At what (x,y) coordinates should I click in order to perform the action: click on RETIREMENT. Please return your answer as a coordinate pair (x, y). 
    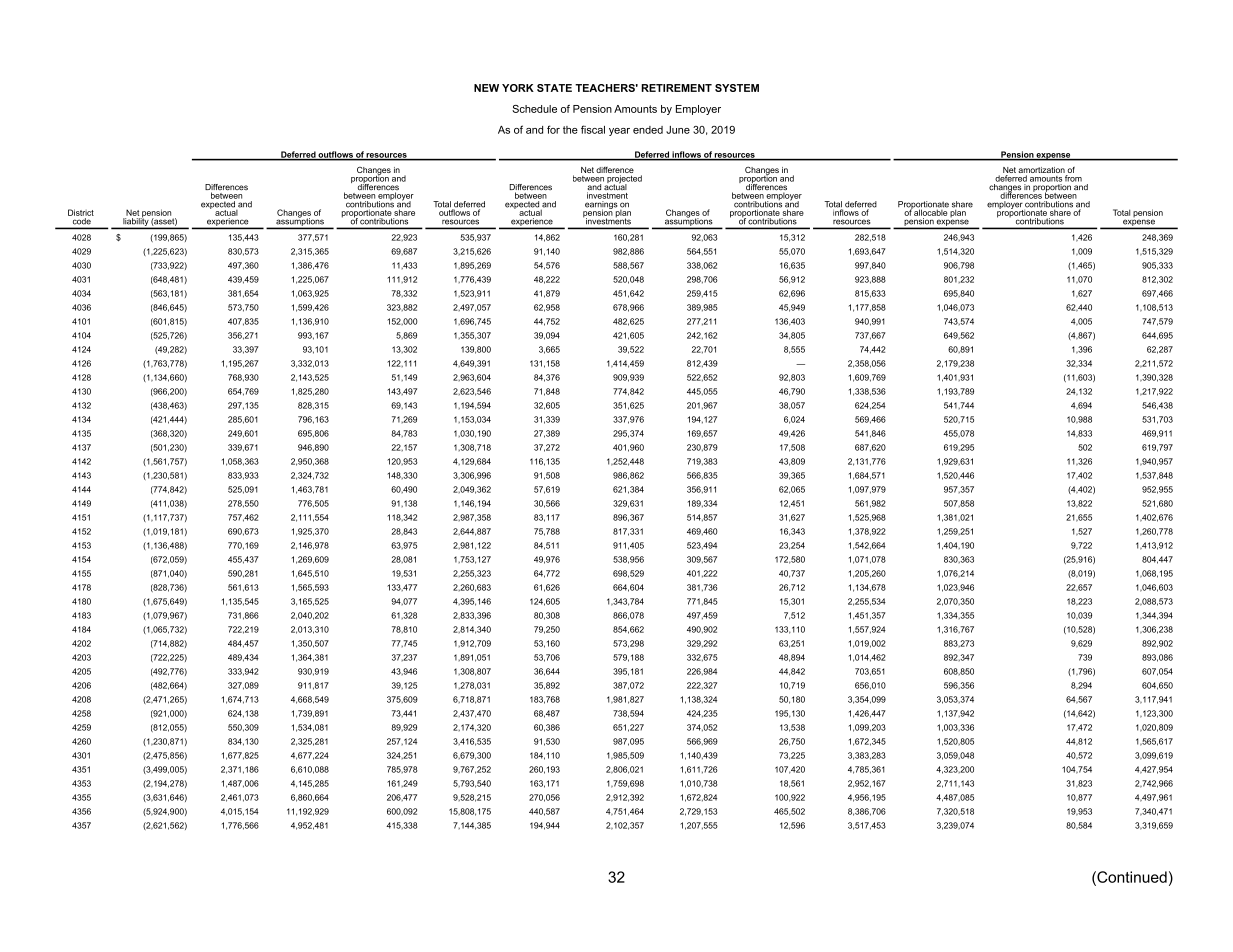
    Looking at the image, I should click on (676, 88).
